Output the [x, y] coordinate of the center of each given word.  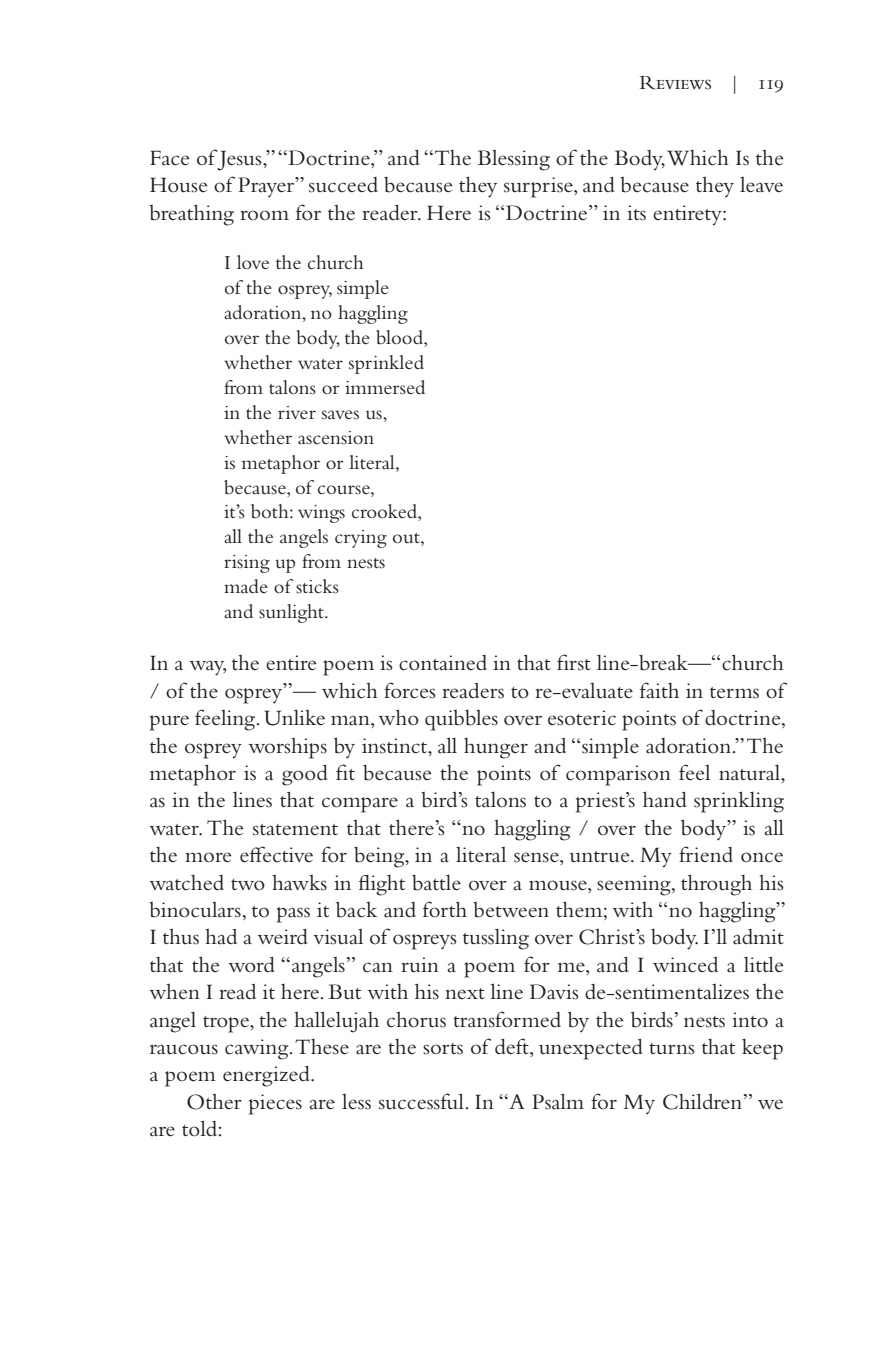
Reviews [675, 83]
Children [704, 1101]
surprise [539, 187]
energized [267, 1076]
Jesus [240, 160]
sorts [443, 1049]
